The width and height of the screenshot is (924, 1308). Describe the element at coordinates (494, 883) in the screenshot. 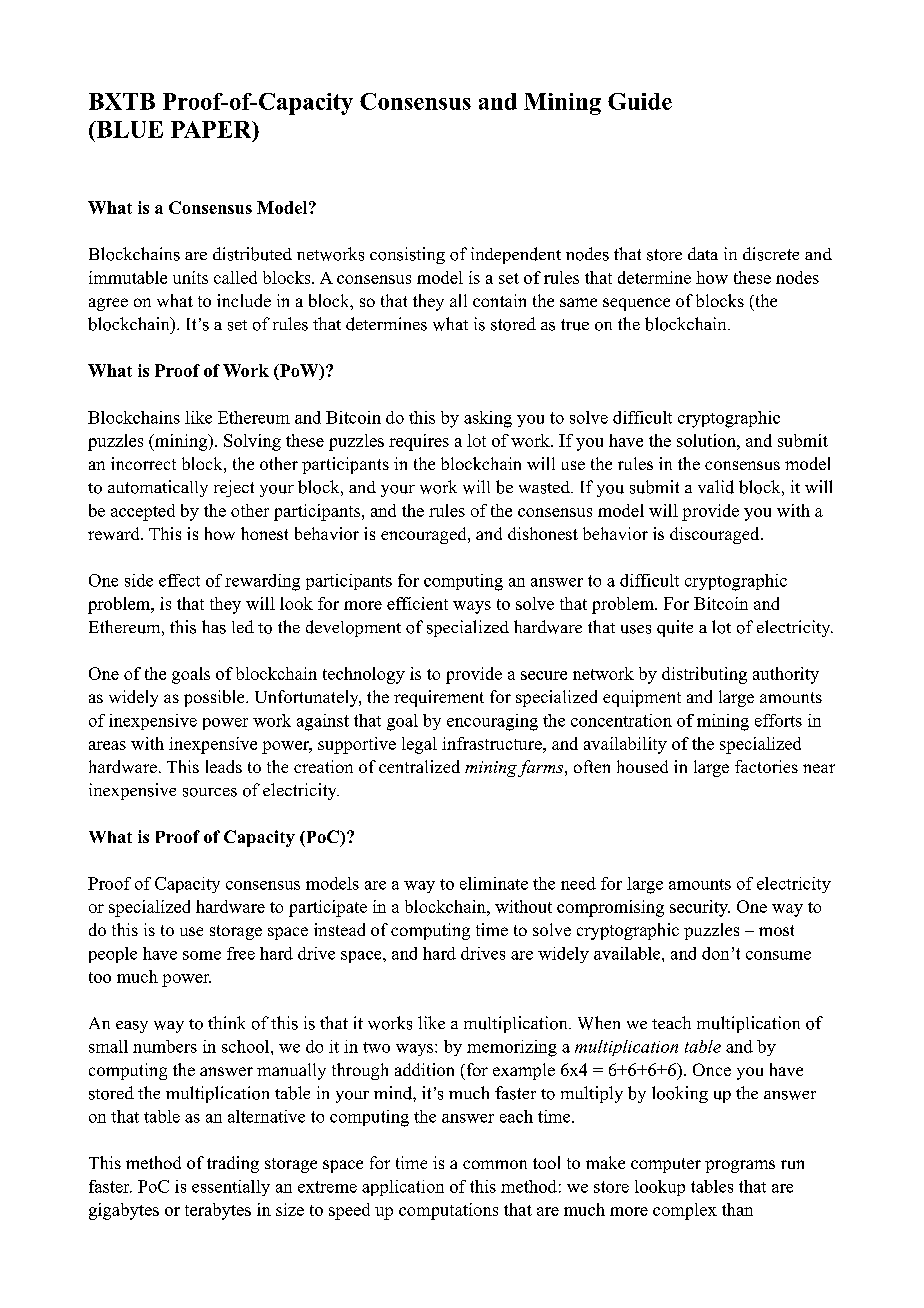

I see `eliminate` at that location.
